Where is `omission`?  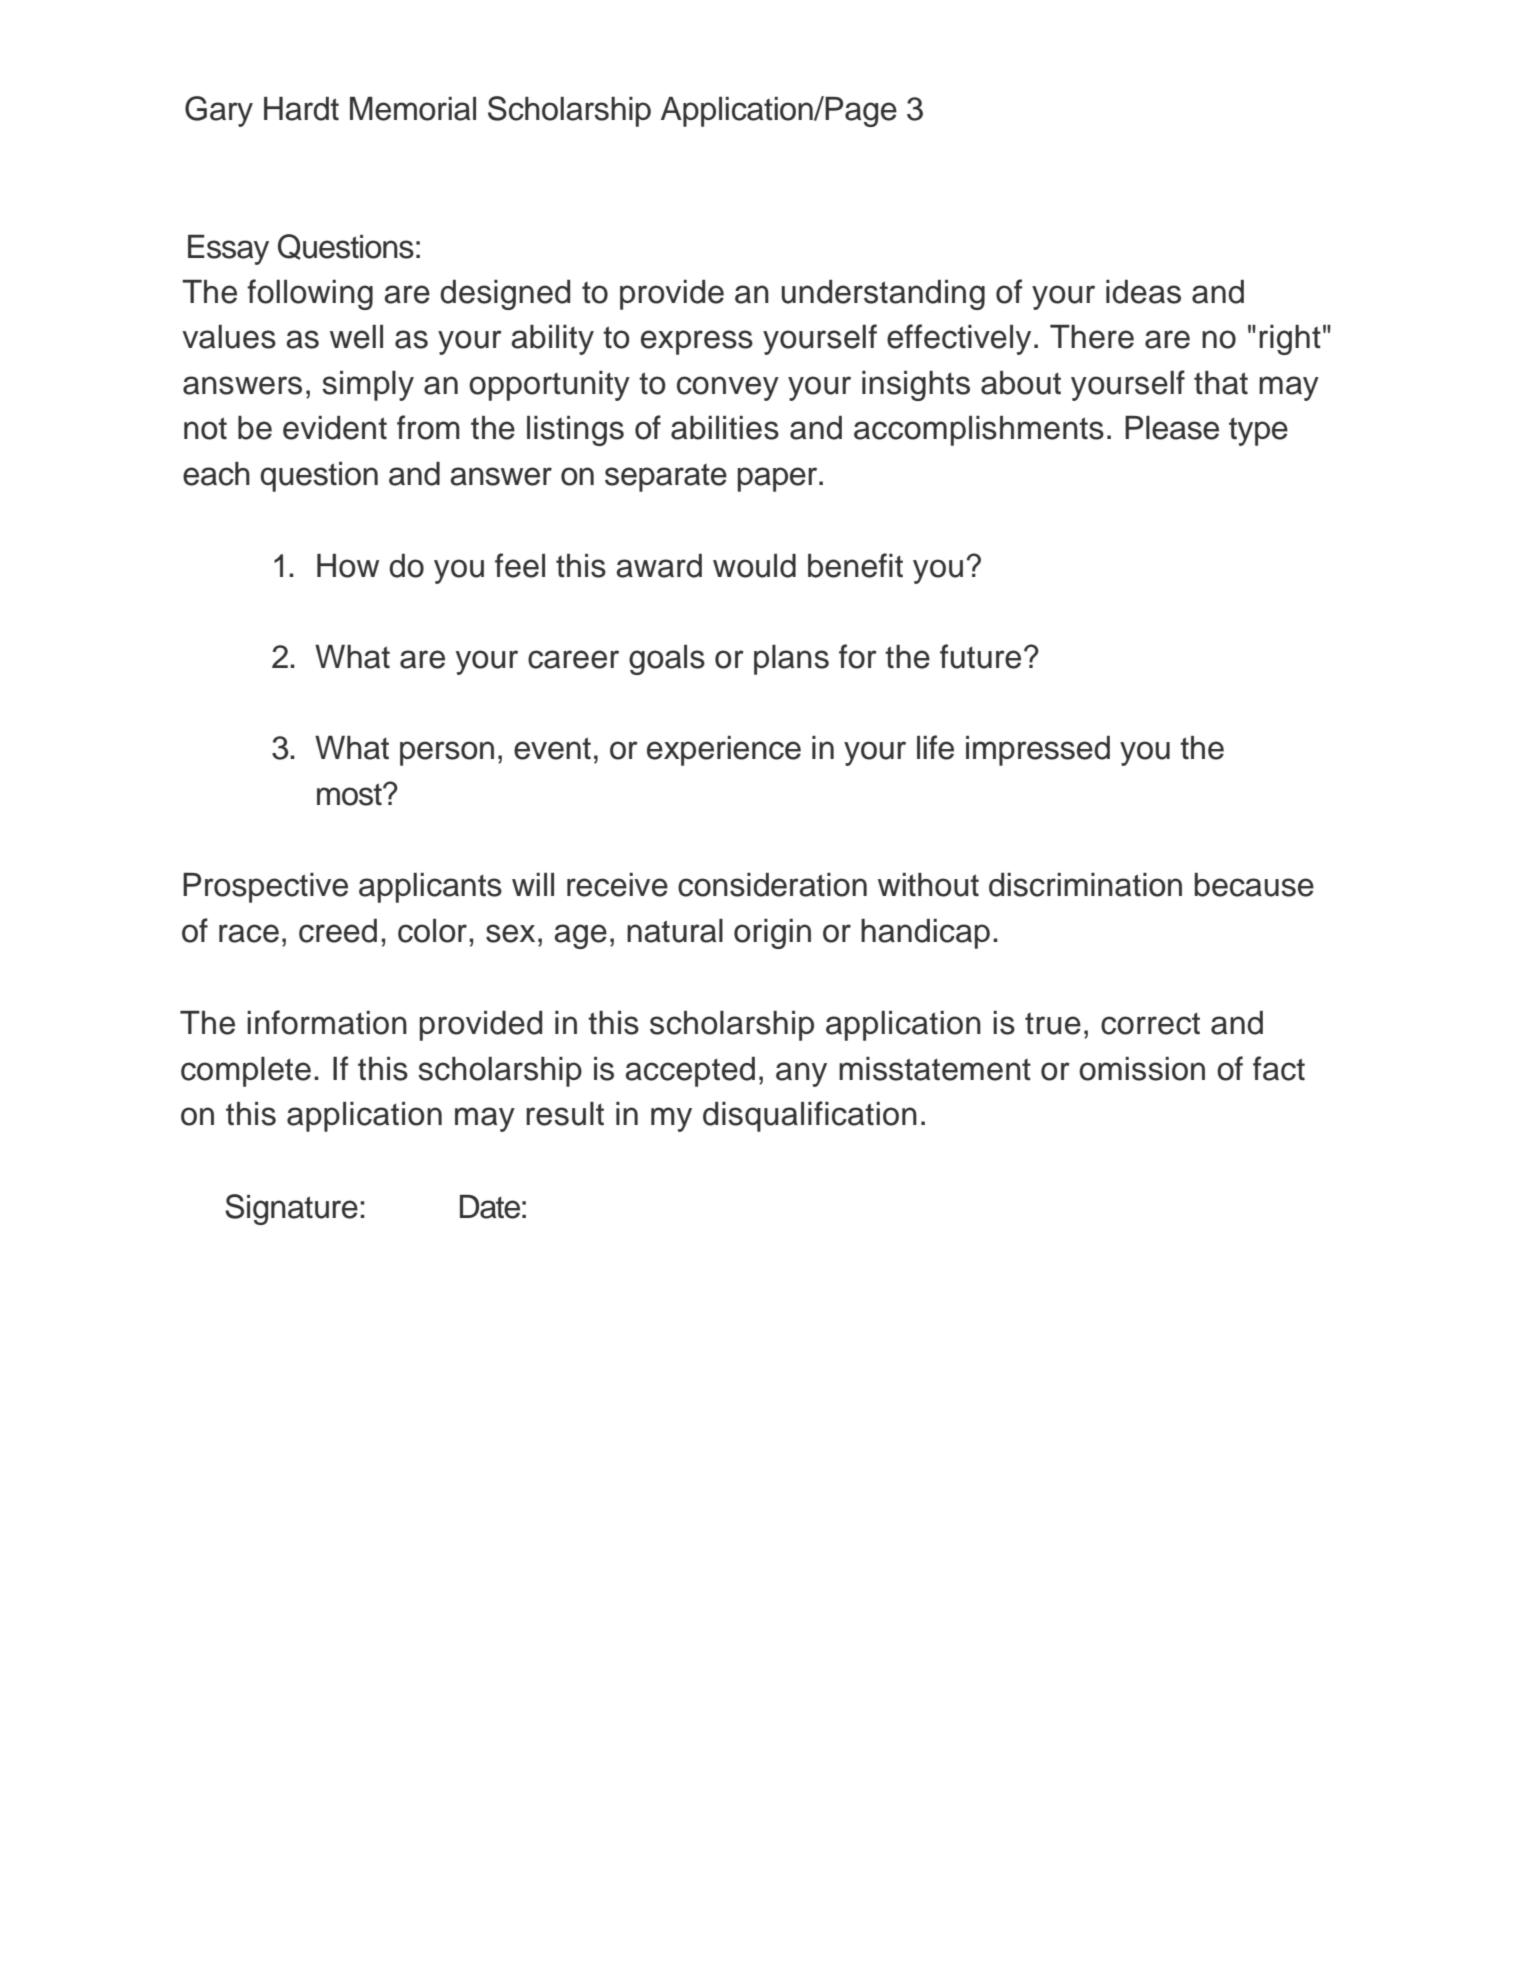
omission is located at coordinates (1142, 1069).
